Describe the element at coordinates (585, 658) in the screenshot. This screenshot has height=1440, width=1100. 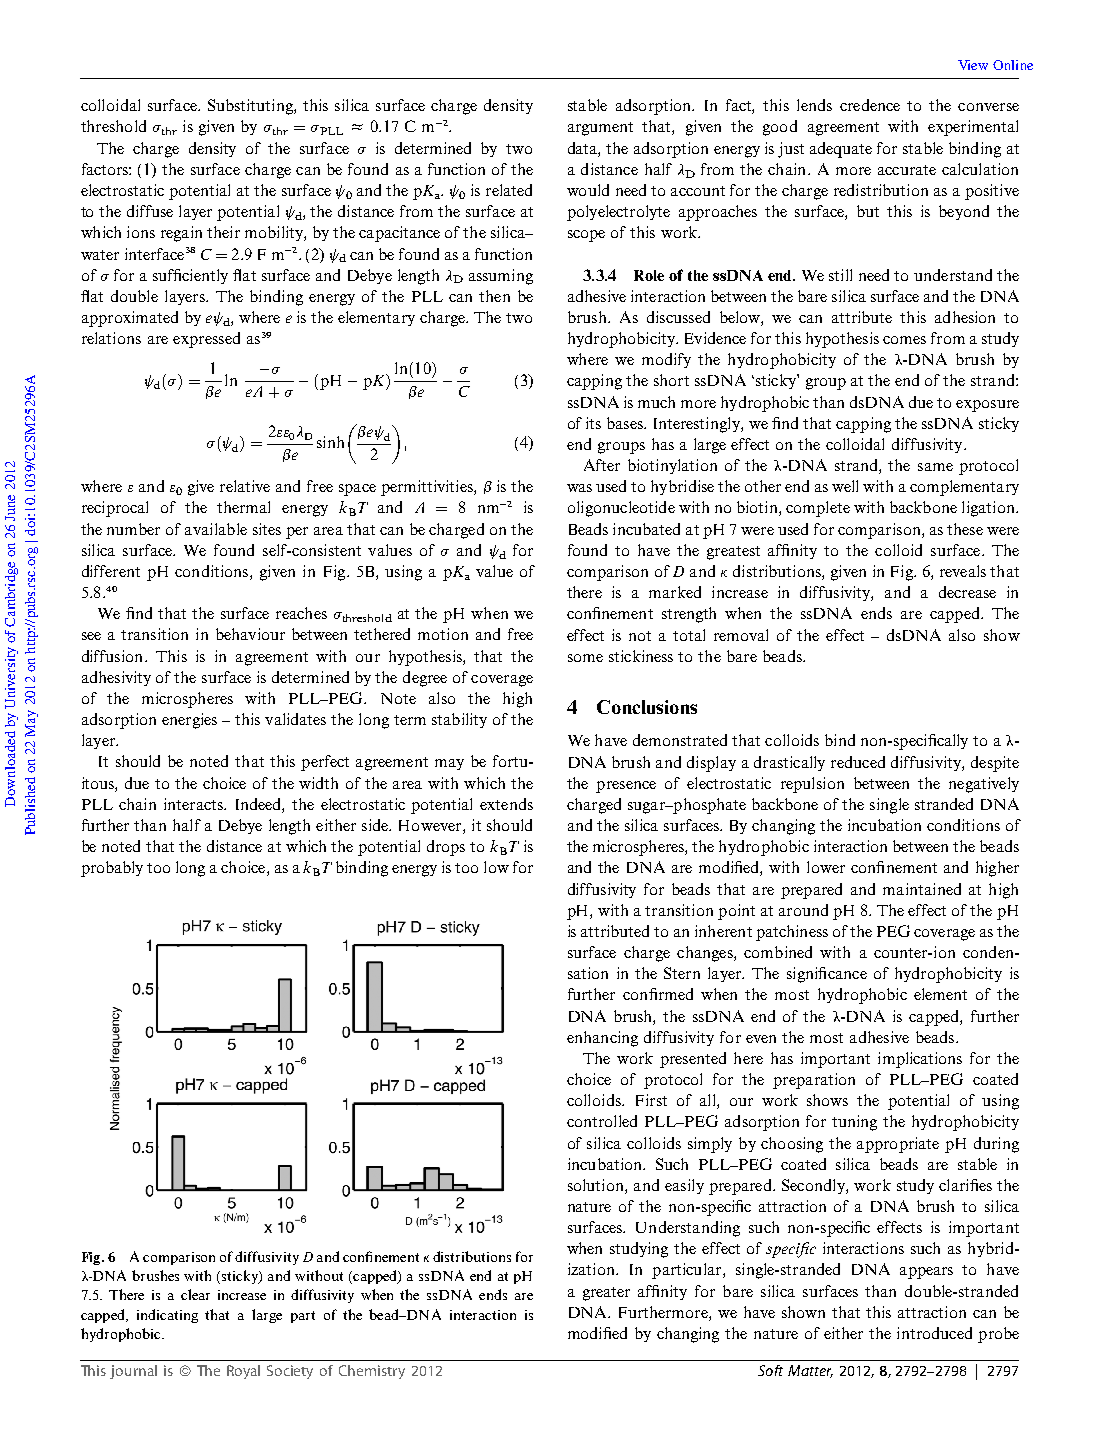
I see `some` at that location.
